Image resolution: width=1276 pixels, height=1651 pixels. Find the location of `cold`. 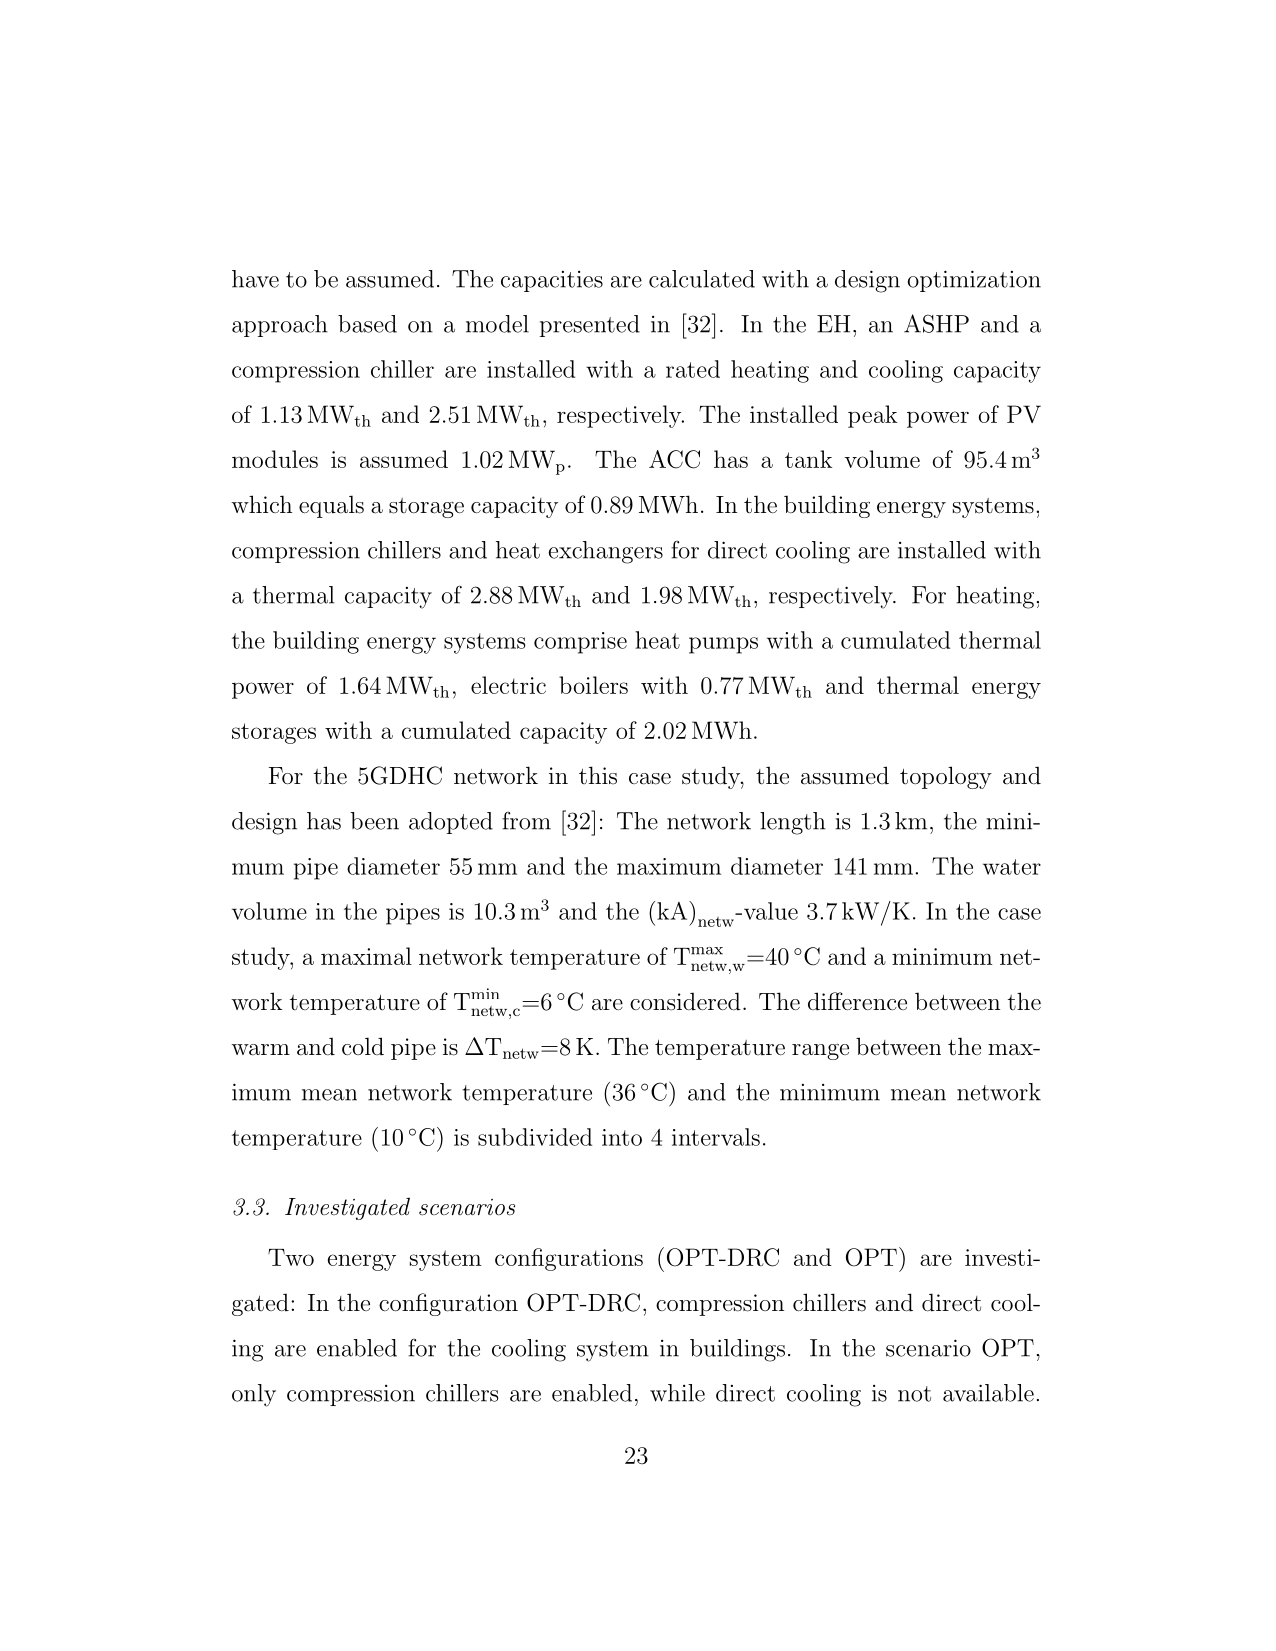

cold is located at coordinates (363, 1046).
